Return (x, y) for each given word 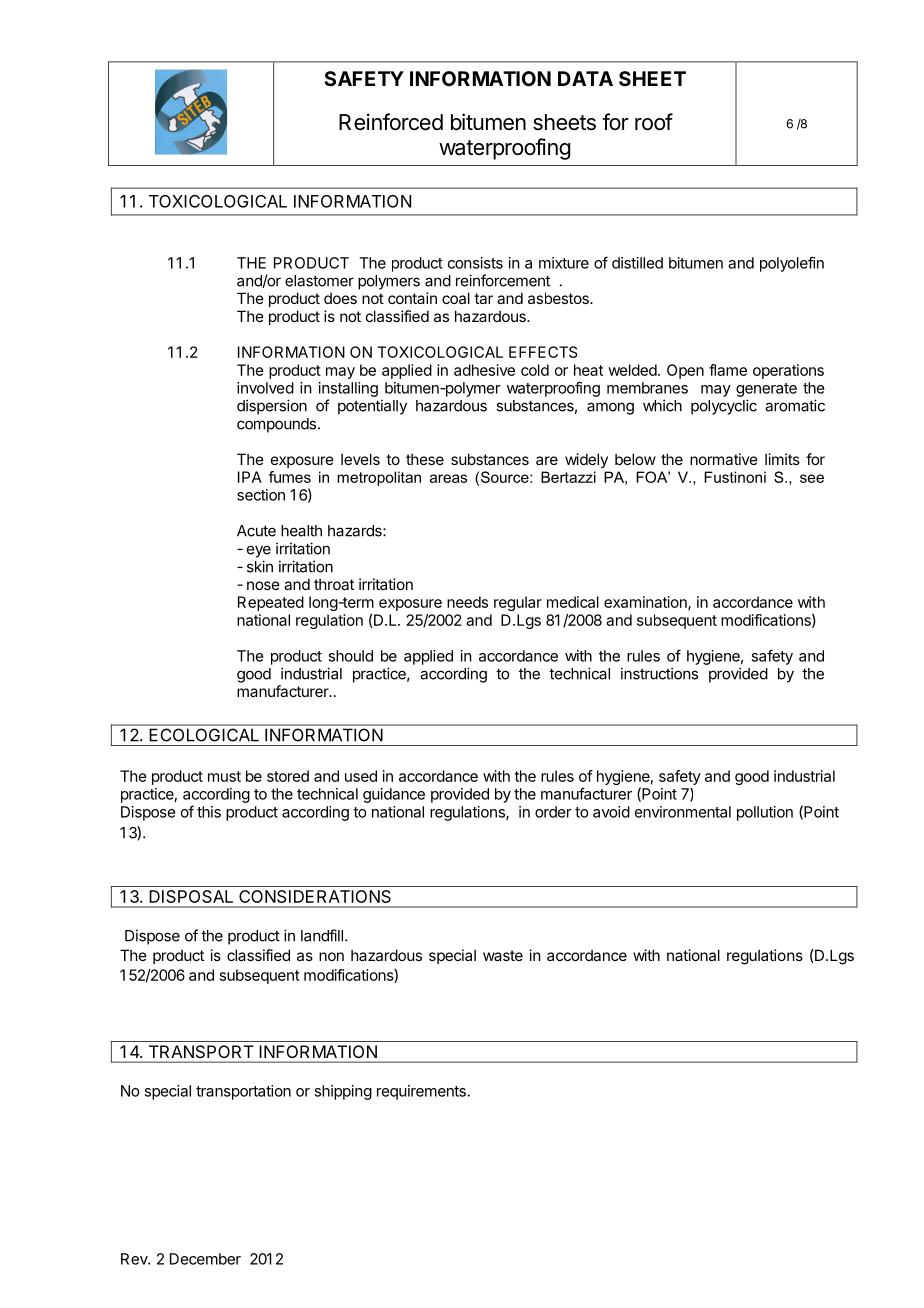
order (553, 812)
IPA (250, 477)
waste (503, 955)
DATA (585, 78)
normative (724, 459)
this (209, 812)
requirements (422, 1092)
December (205, 1259)
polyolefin (792, 264)
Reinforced (391, 122)
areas (448, 478)
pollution (765, 813)
